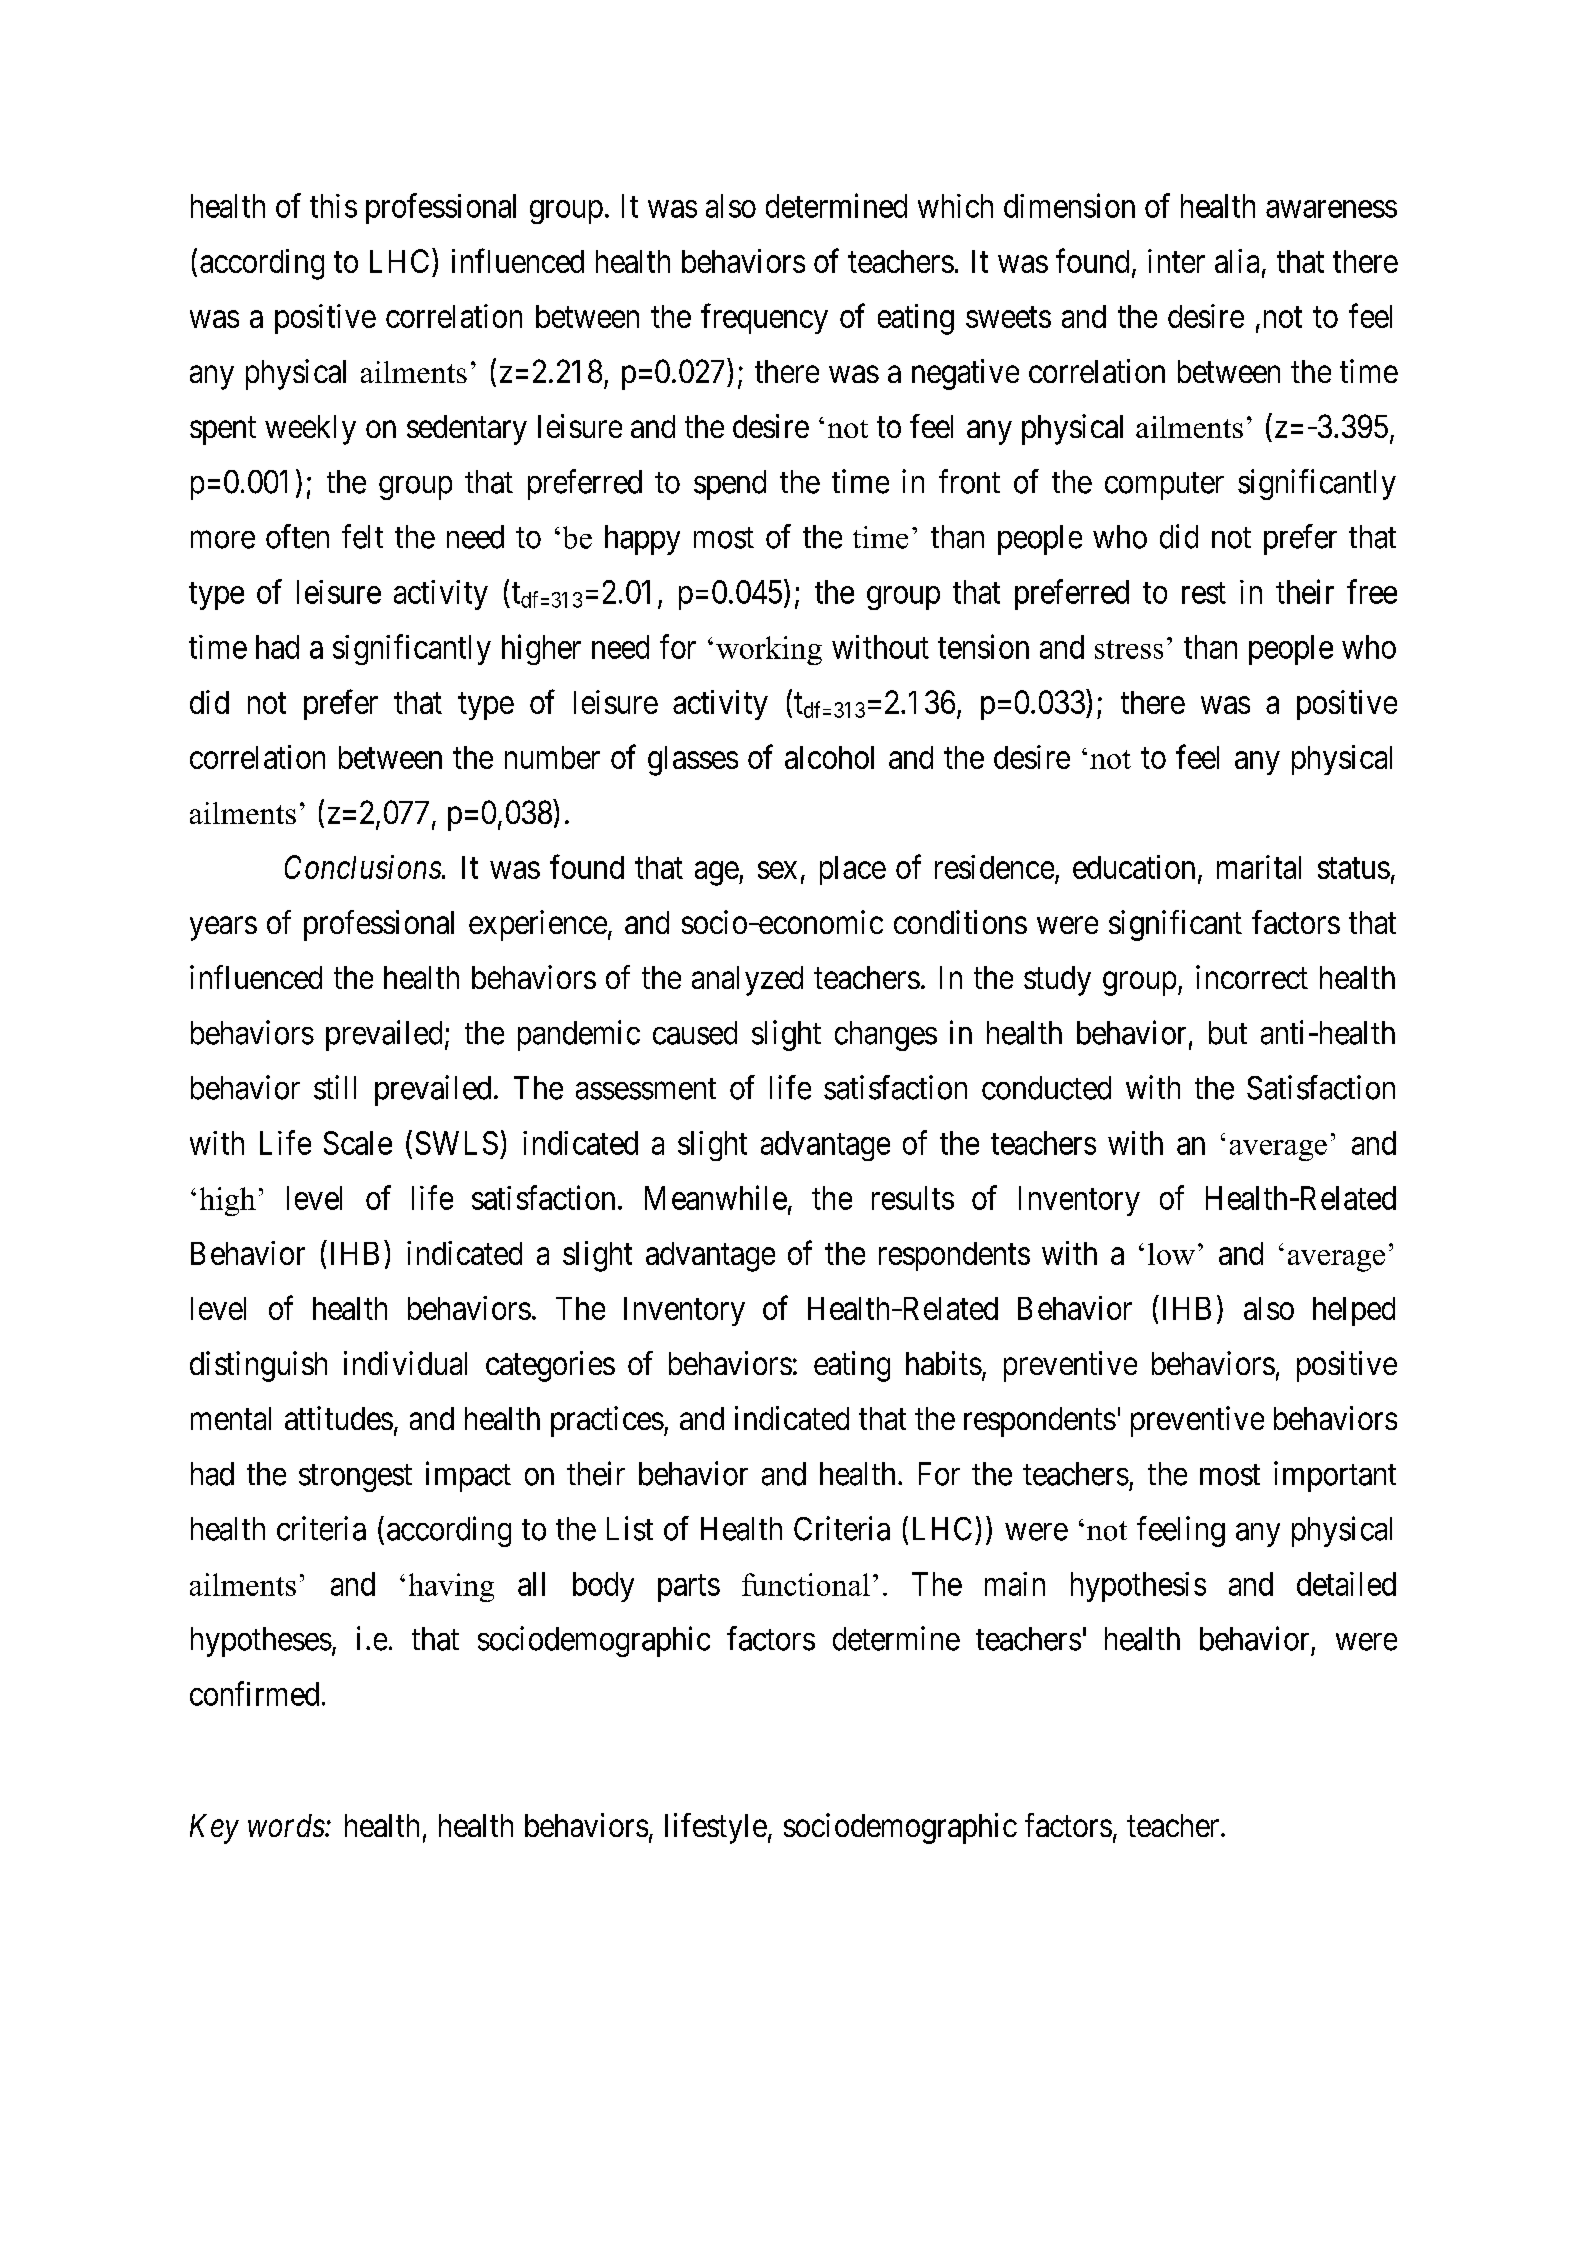 The image size is (1585, 2241). Describe the element at coordinates (310, 430) in the document. I see `weekly` at that location.
